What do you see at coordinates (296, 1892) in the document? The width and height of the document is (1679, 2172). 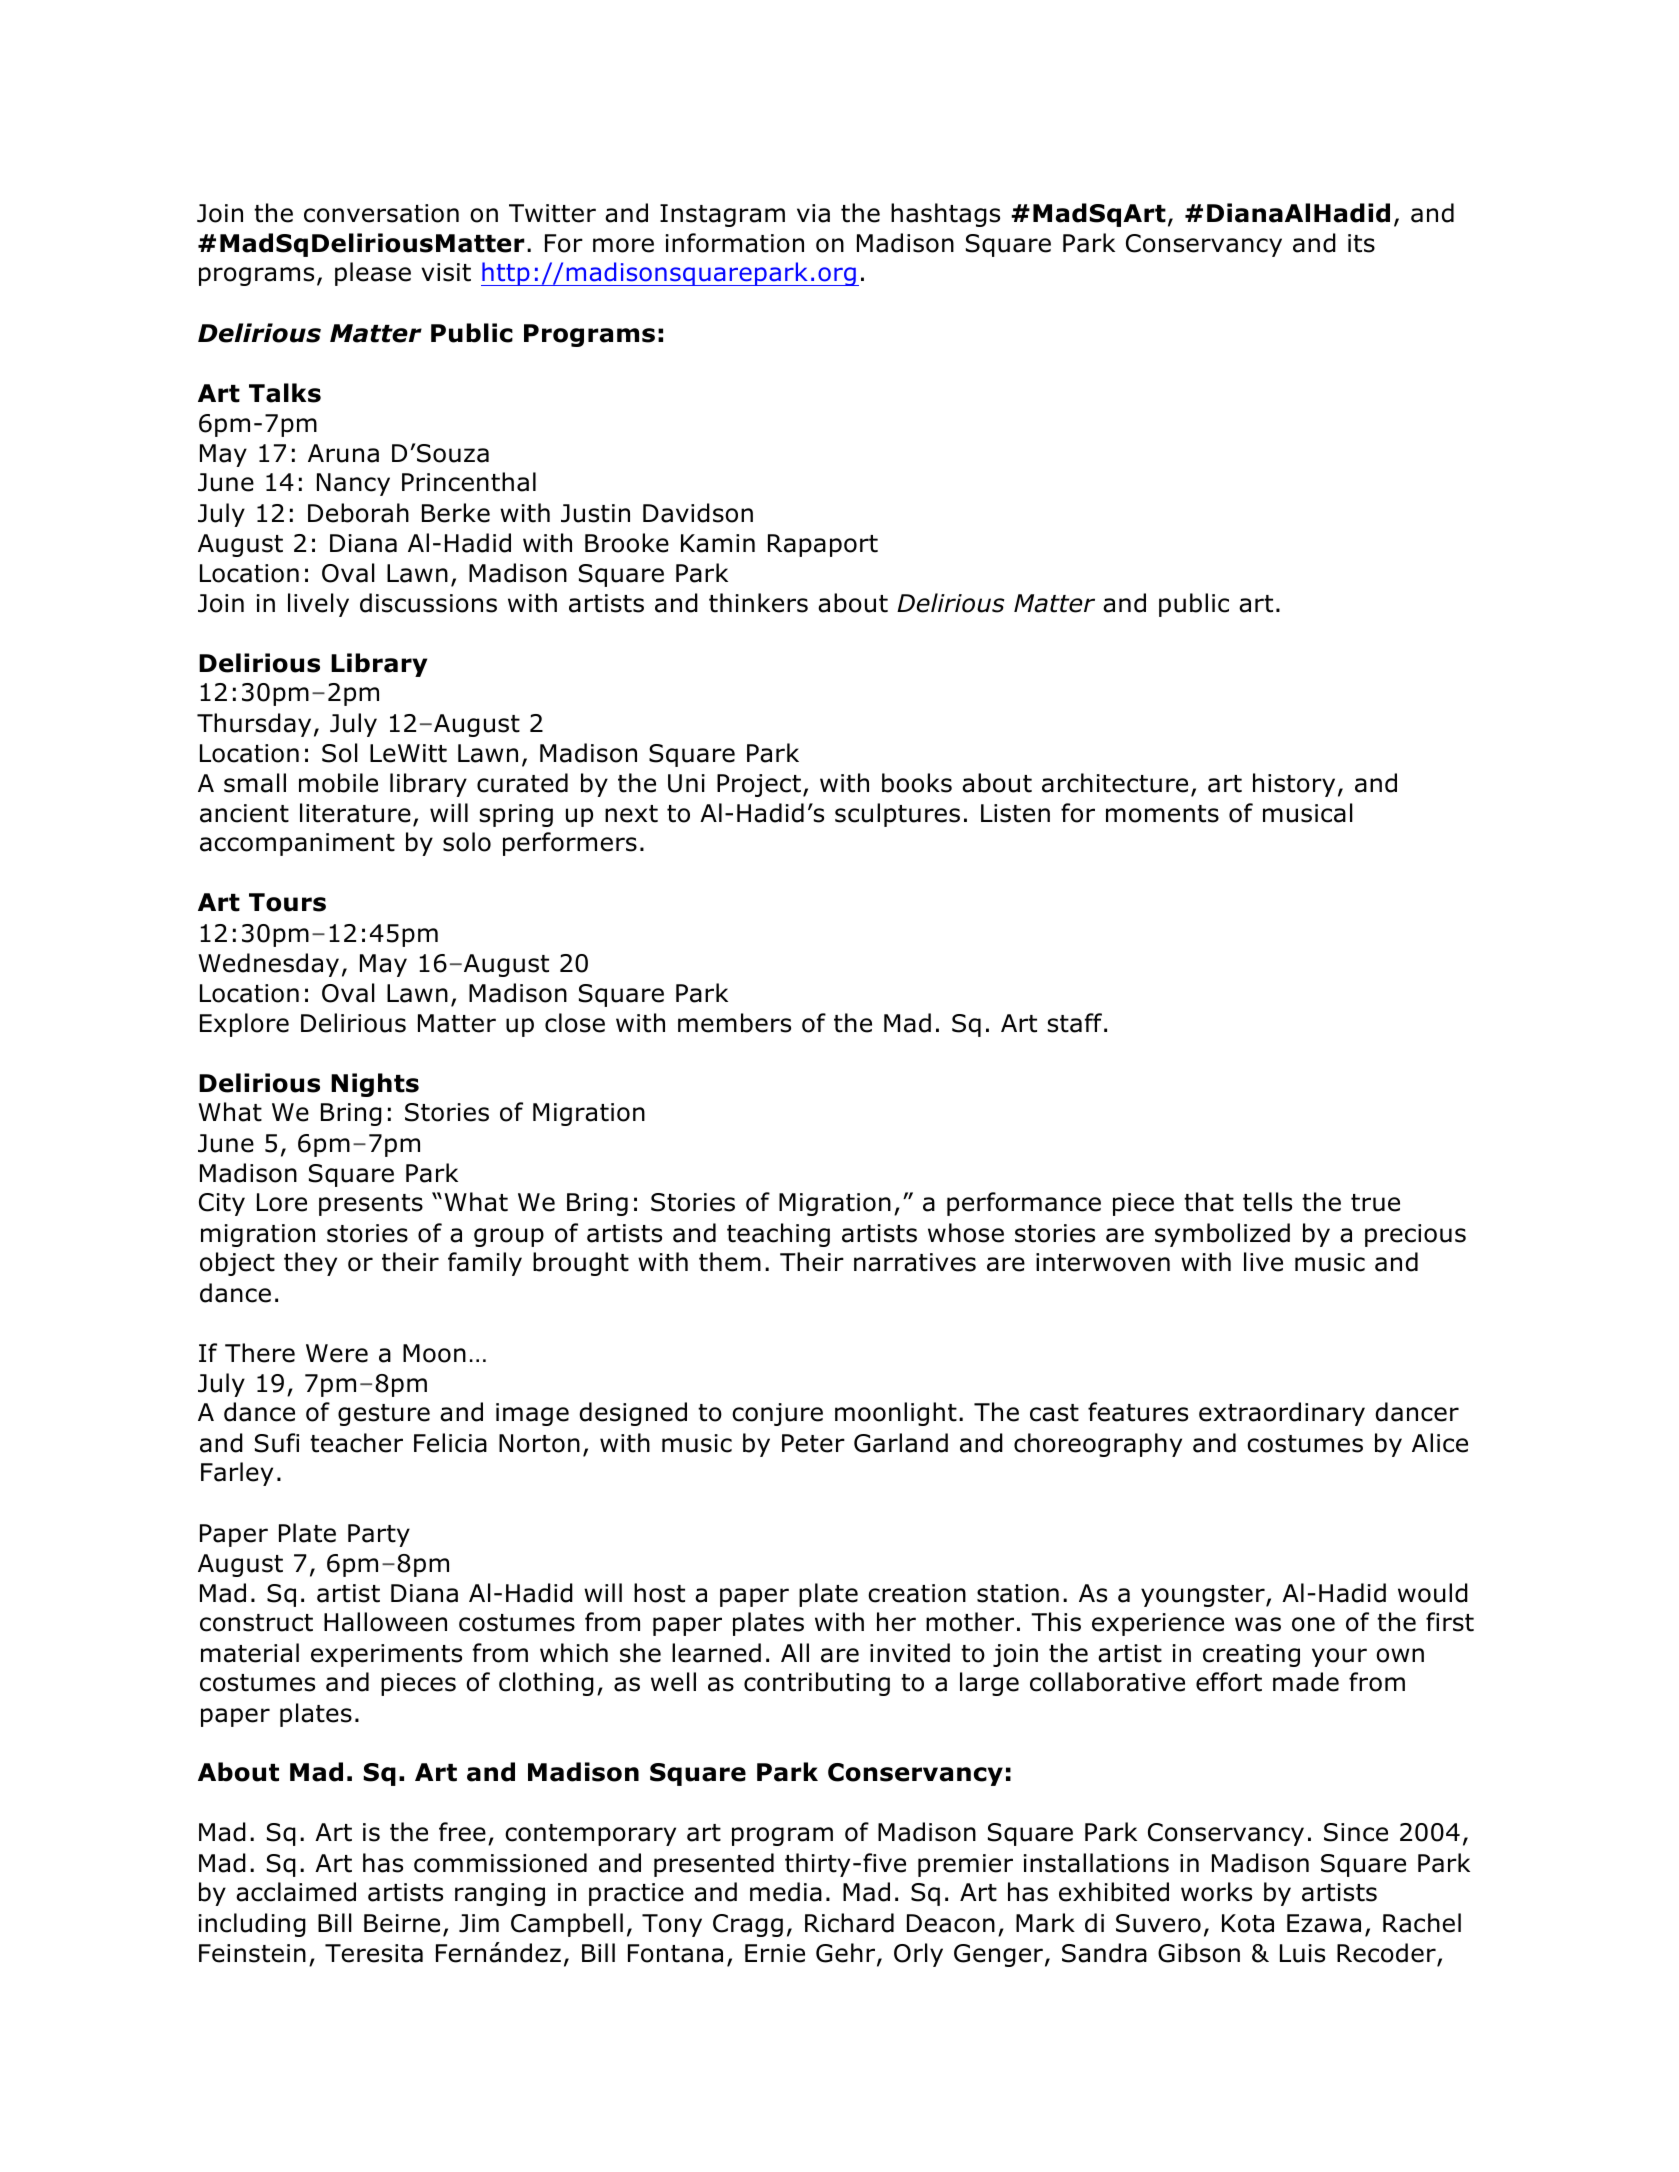 I see `acclaimed` at bounding box center [296, 1892].
